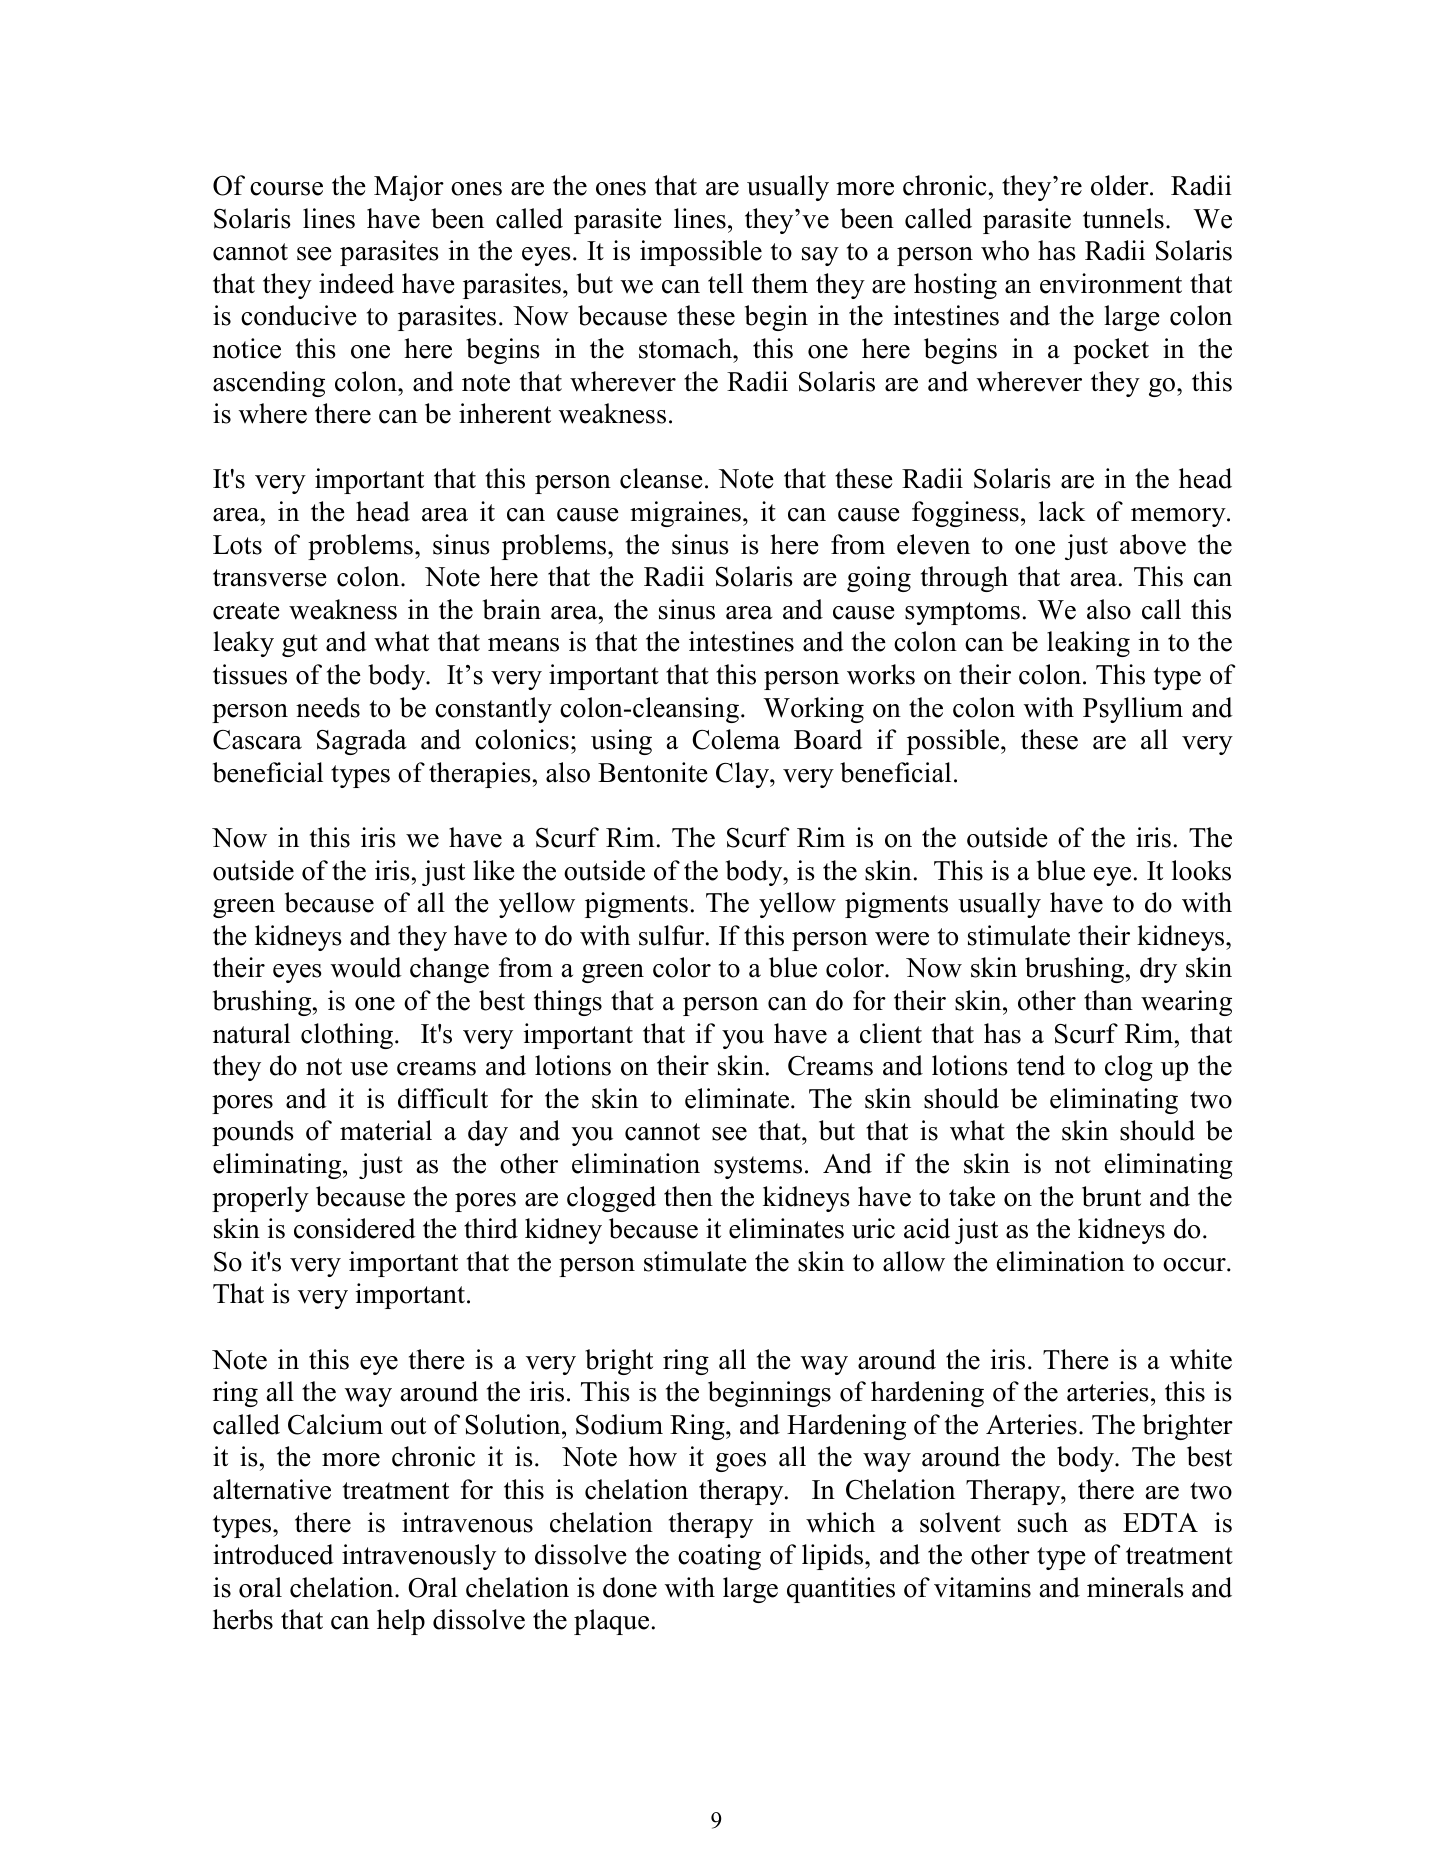 The image size is (1445, 1871). I want to click on tell, so click(725, 283).
